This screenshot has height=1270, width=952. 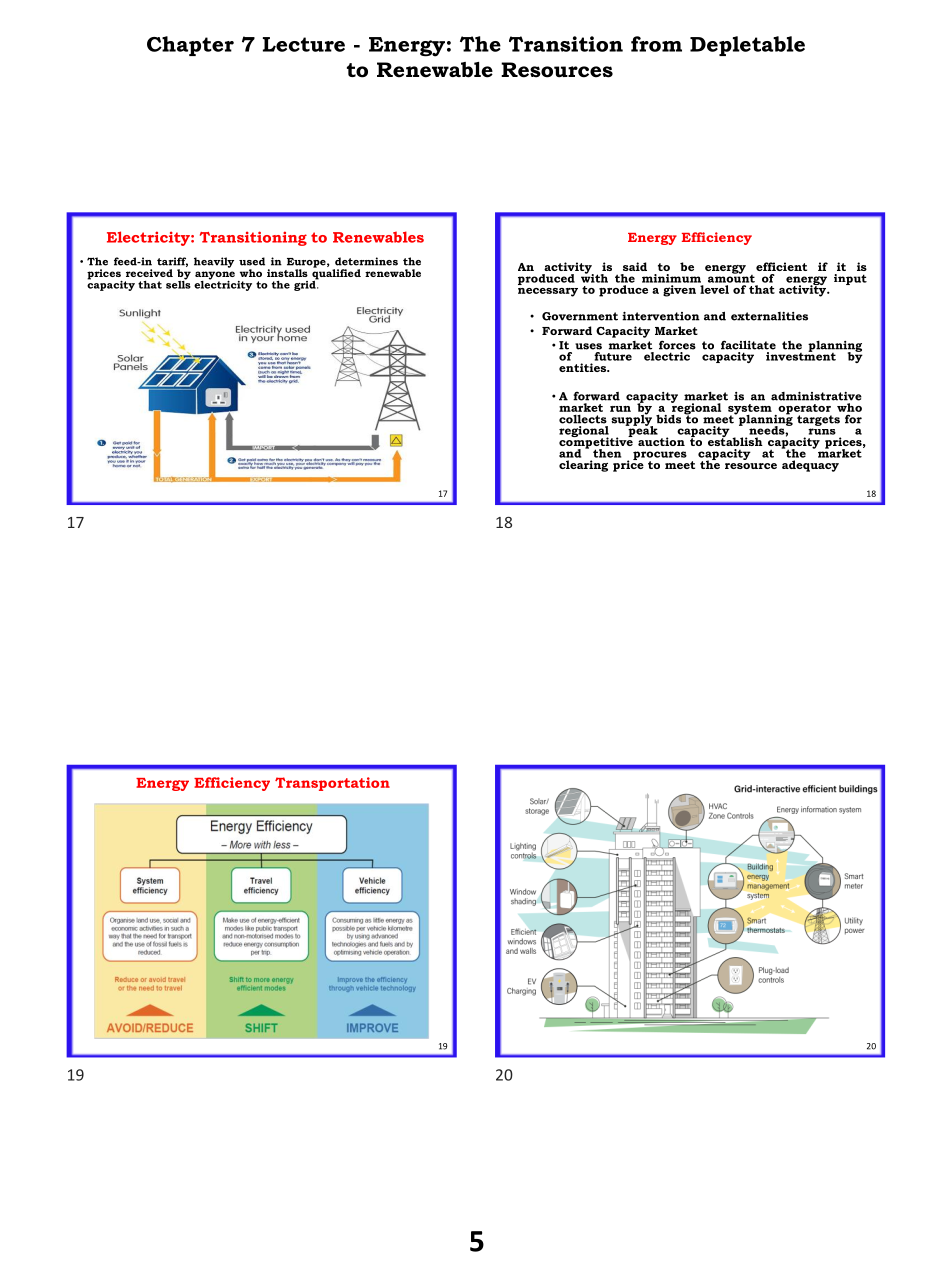 I want to click on entities, so click(x=584, y=367).
